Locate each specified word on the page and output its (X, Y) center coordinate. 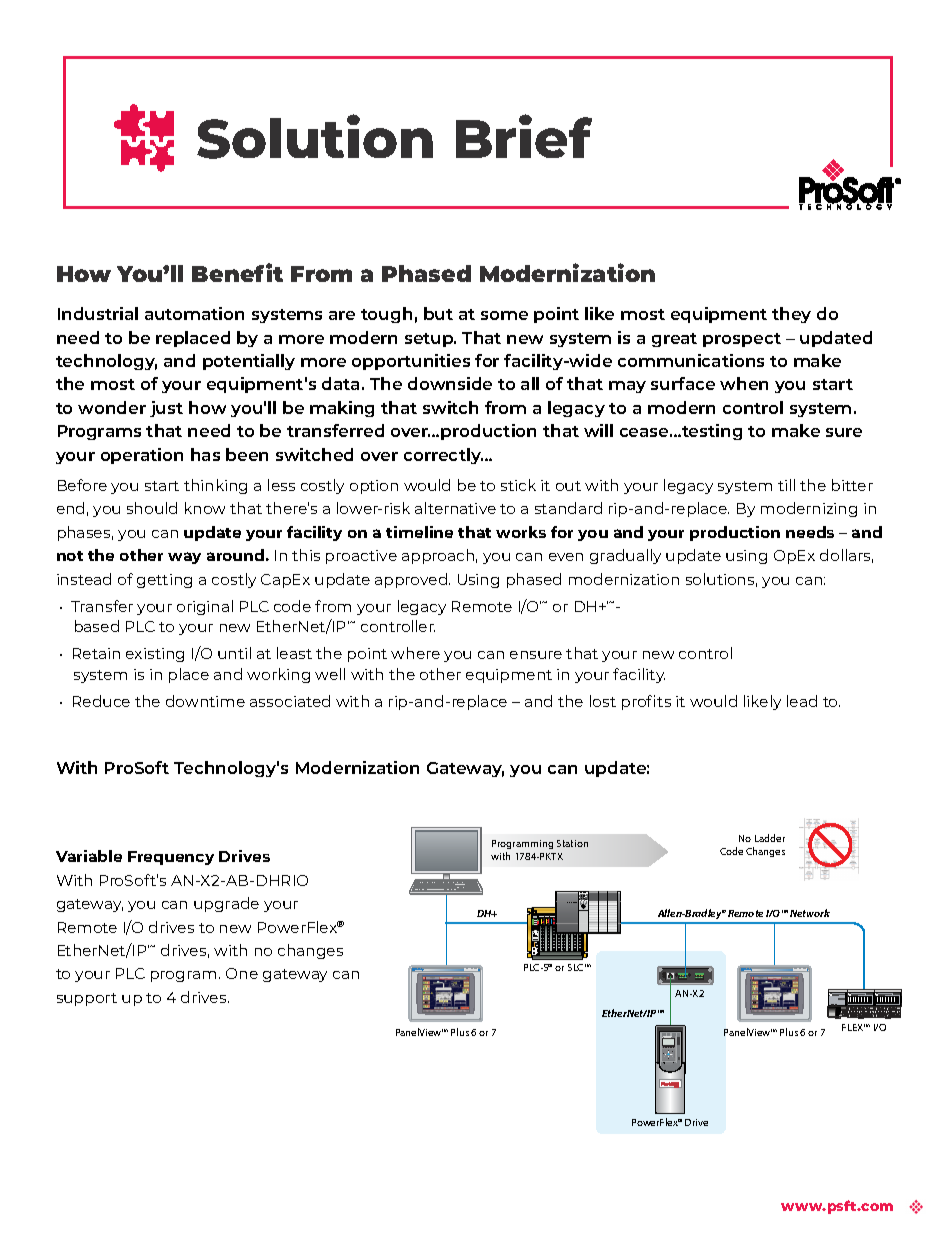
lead (802, 701)
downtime (205, 701)
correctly (443, 456)
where (415, 653)
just (166, 409)
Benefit (237, 272)
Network (810, 913)
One (242, 973)
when (744, 383)
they (791, 315)
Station (572, 843)
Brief (524, 136)
